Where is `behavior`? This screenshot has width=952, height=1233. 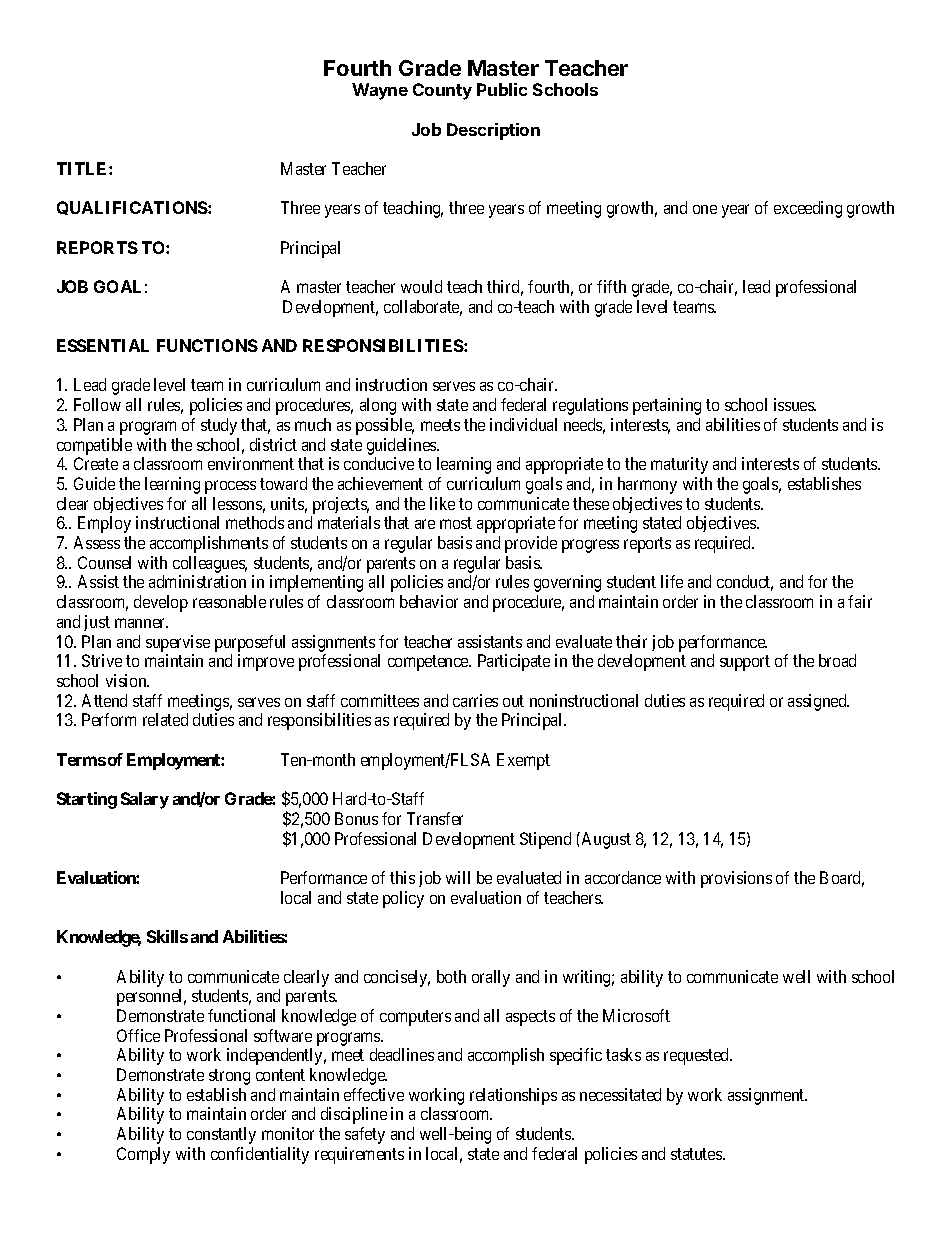 behavior is located at coordinates (429, 601).
